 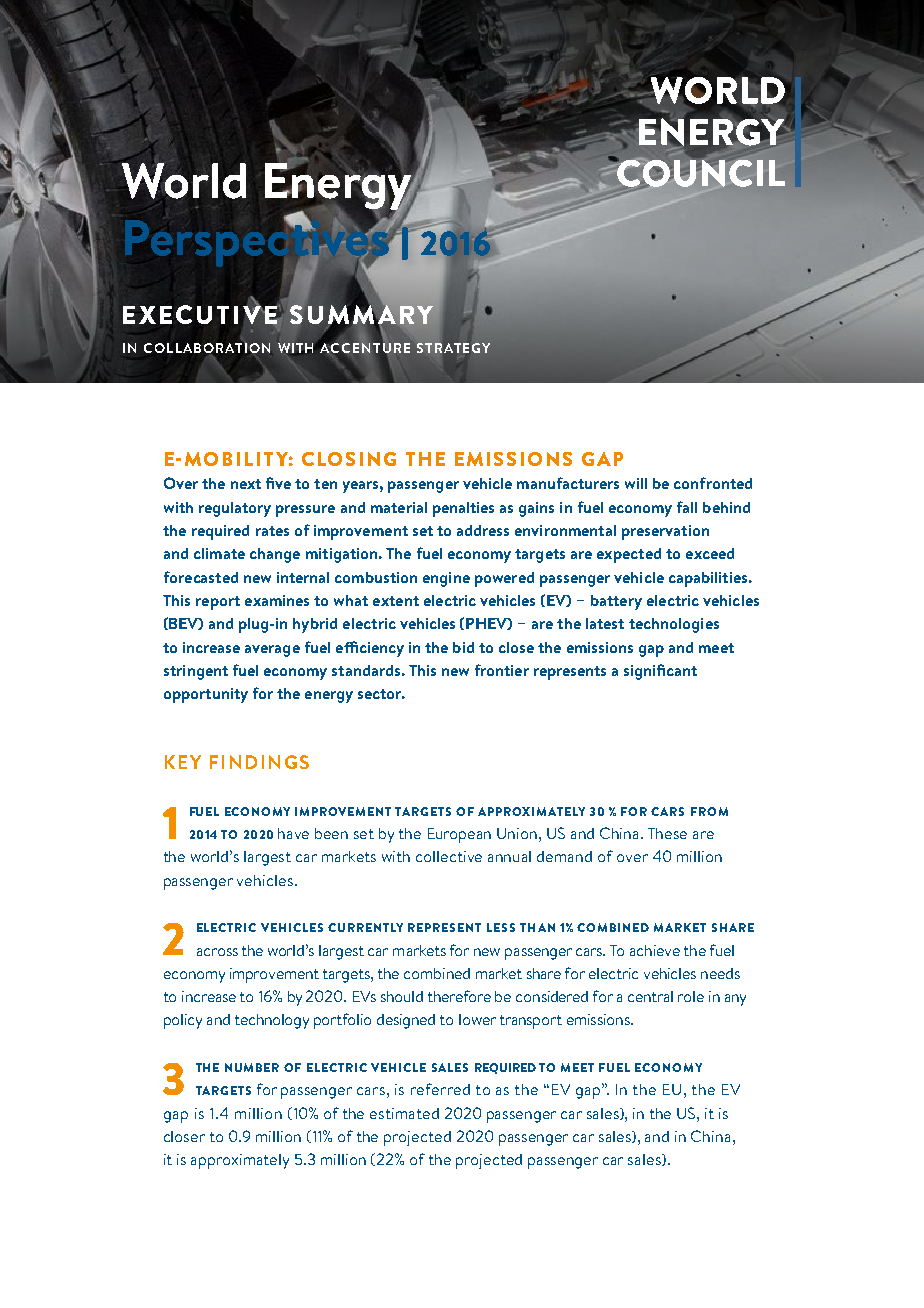 I want to click on CLOSING, so click(x=349, y=459).
